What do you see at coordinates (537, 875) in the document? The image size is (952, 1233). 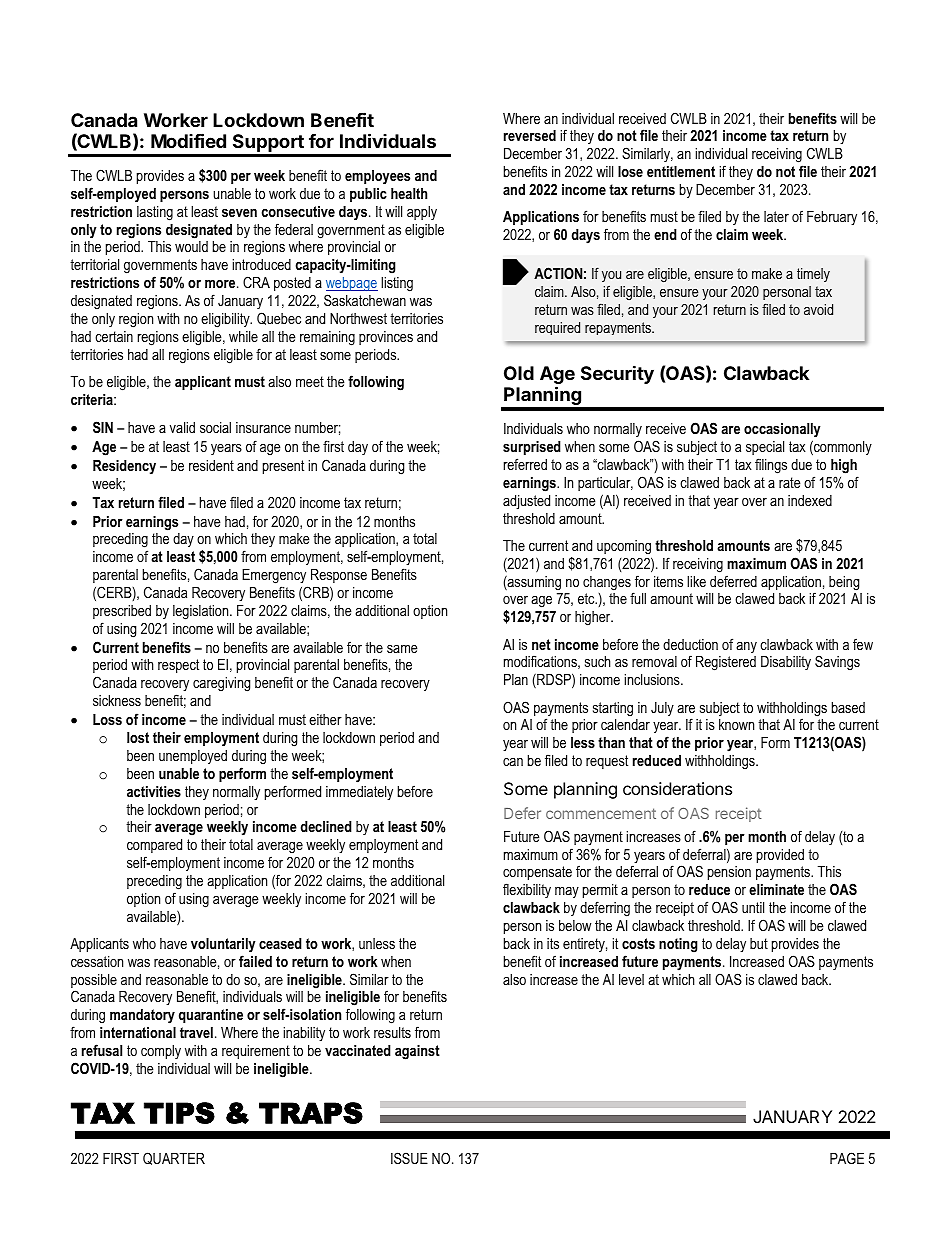 I see `compensate` at bounding box center [537, 875].
